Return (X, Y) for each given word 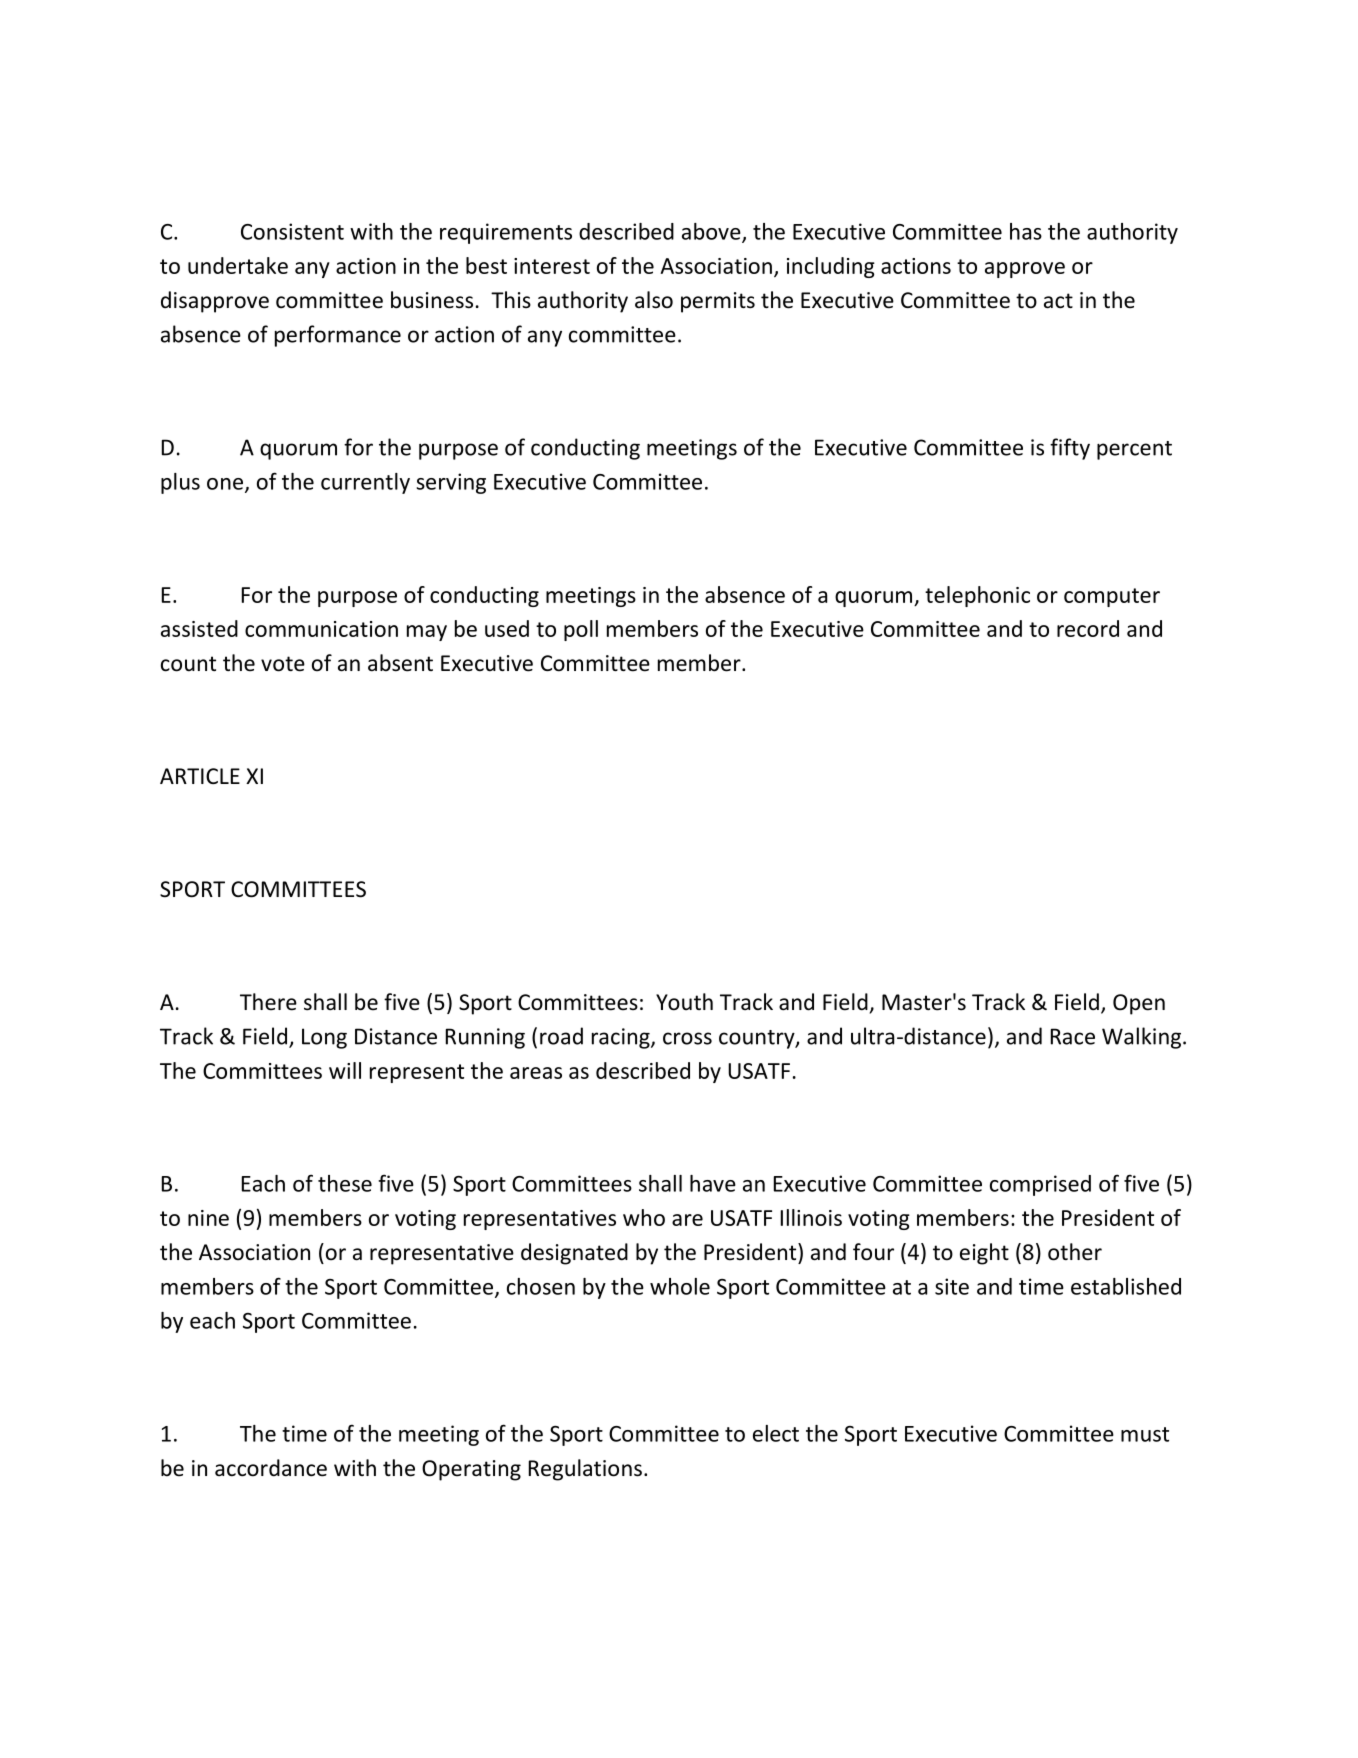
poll (581, 630)
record (1088, 628)
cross (687, 1038)
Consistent (292, 231)
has (1026, 231)
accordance (271, 1468)
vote (283, 664)
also (654, 300)
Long (324, 1038)
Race (1073, 1036)
